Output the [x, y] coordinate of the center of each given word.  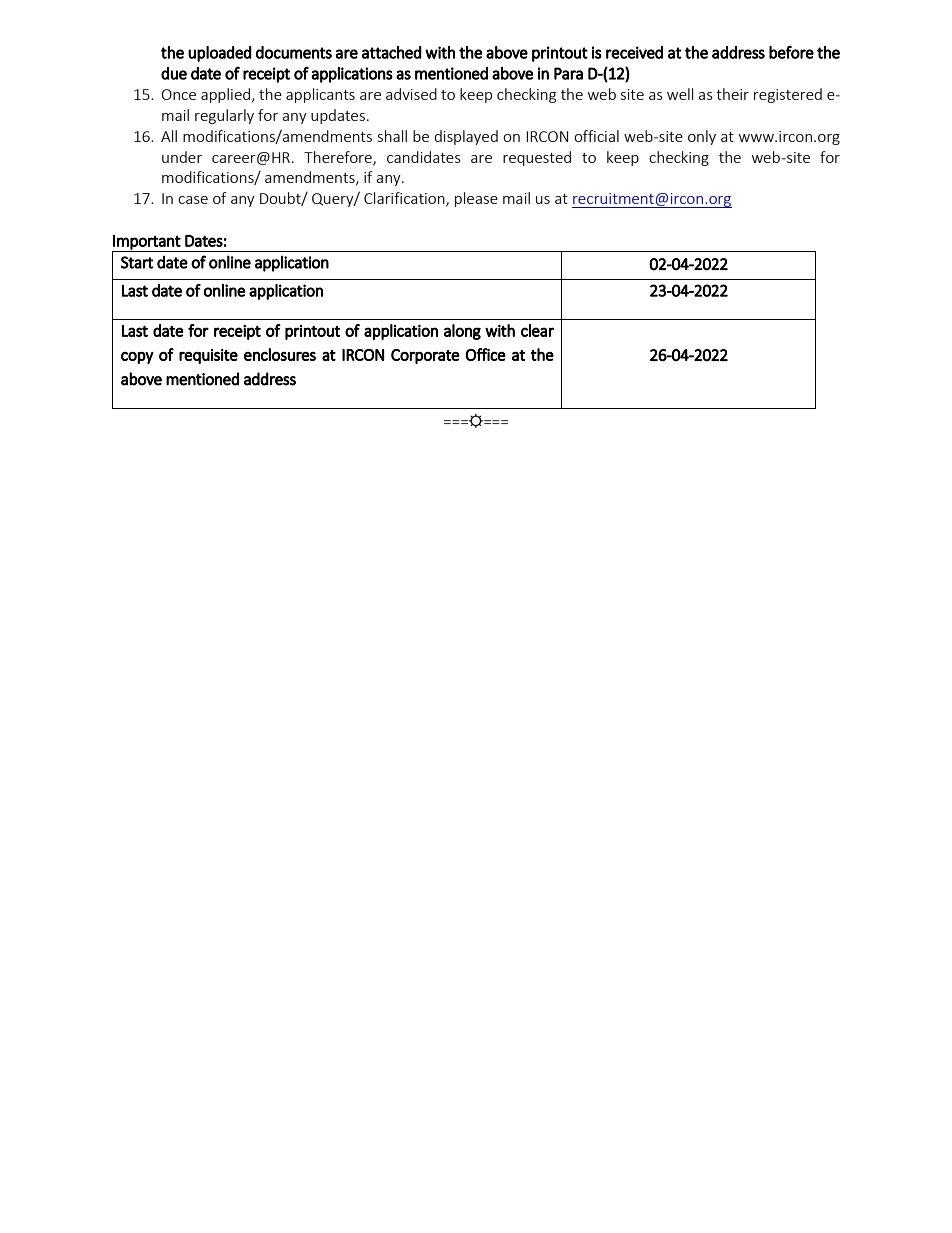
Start [137, 262]
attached [392, 52]
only [702, 137]
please [476, 199]
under [182, 157]
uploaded [220, 54]
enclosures [280, 354]
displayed [466, 137]
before [791, 52]
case [193, 200]
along [462, 332]
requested [537, 158]
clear [537, 330]
